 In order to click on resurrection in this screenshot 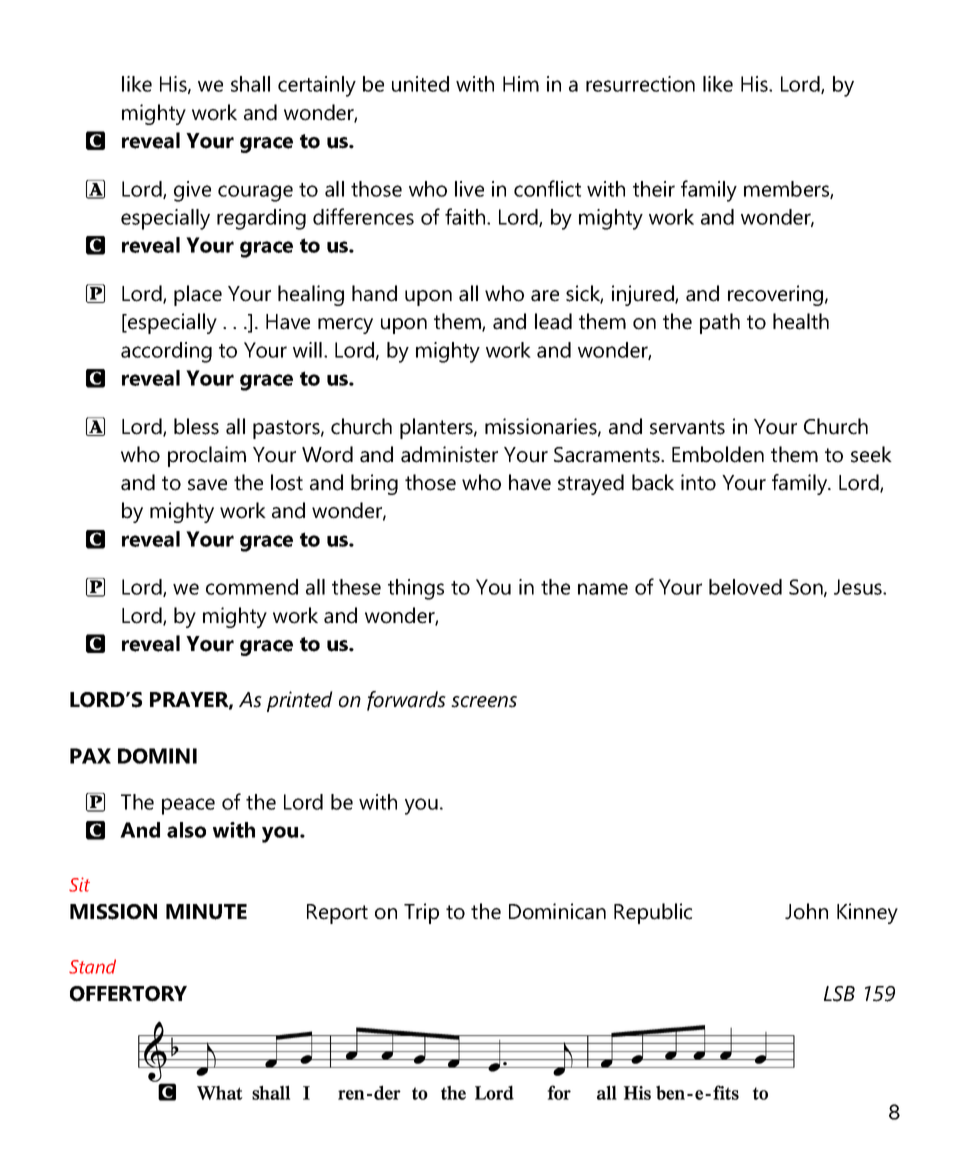, I will do `click(640, 84)`.
